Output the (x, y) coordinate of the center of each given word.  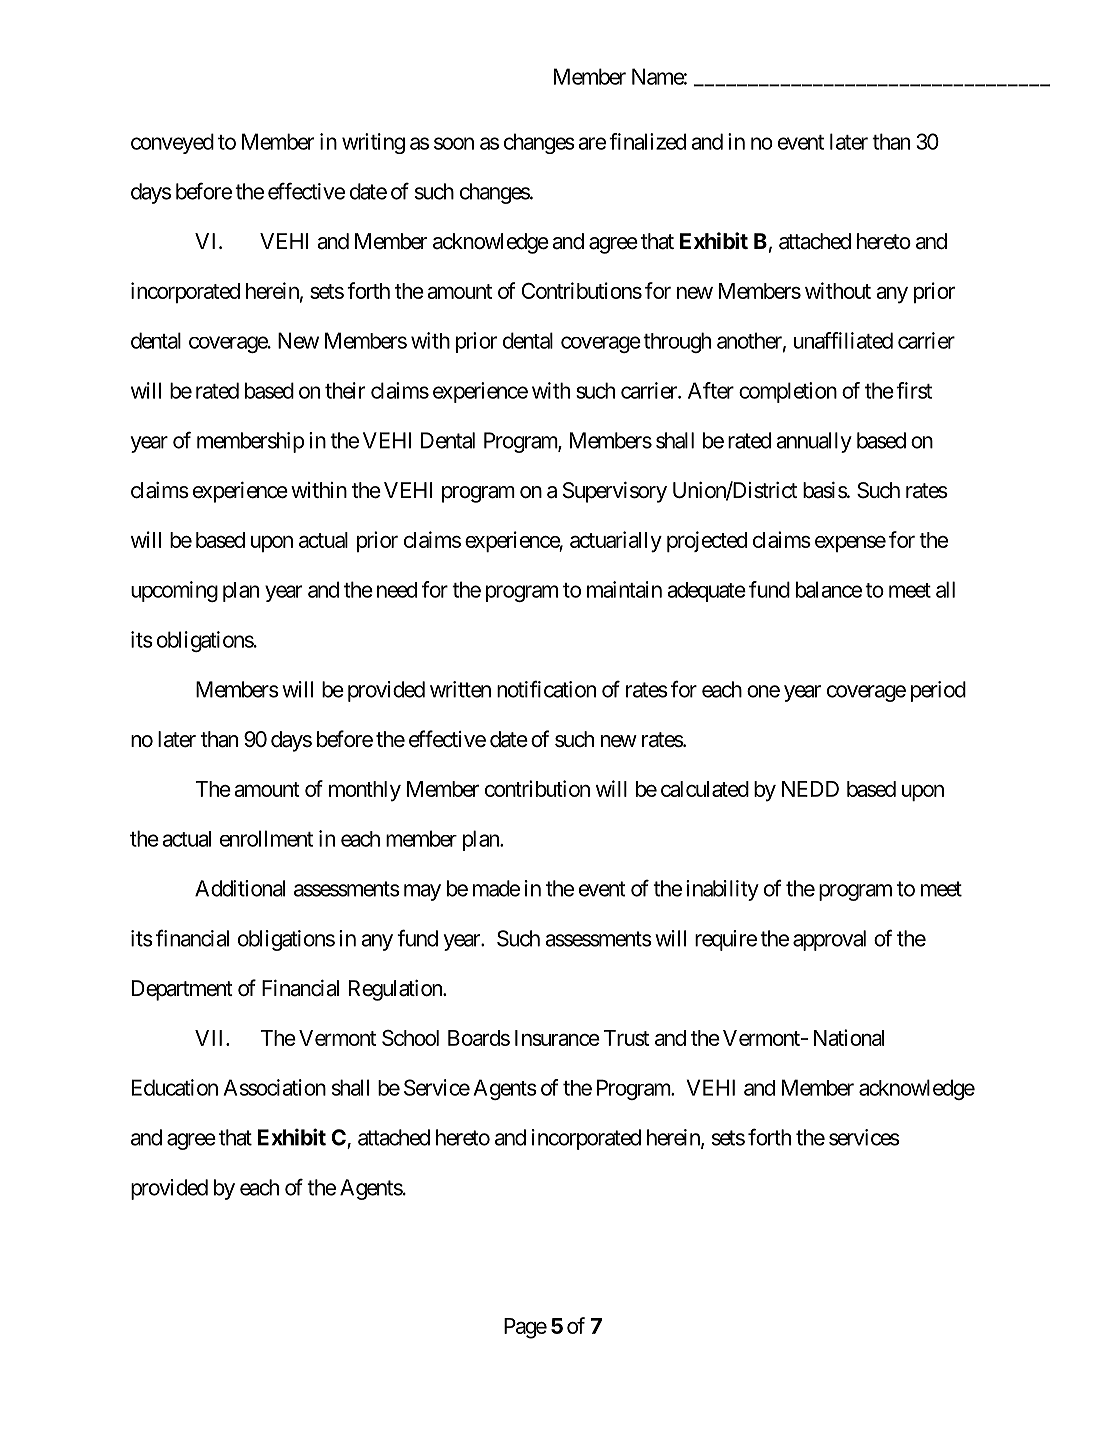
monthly (365, 791)
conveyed (172, 143)
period (938, 691)
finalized (647, 141)
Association (275, 1087)
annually (814, 442)
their (345, 390)
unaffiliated (843, 340)
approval (829, 940)
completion (788, 392)
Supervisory (615, 492)
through (677, 342)
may (422, 892)
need (397, 590)
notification (546, 689)
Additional (240, 888)
